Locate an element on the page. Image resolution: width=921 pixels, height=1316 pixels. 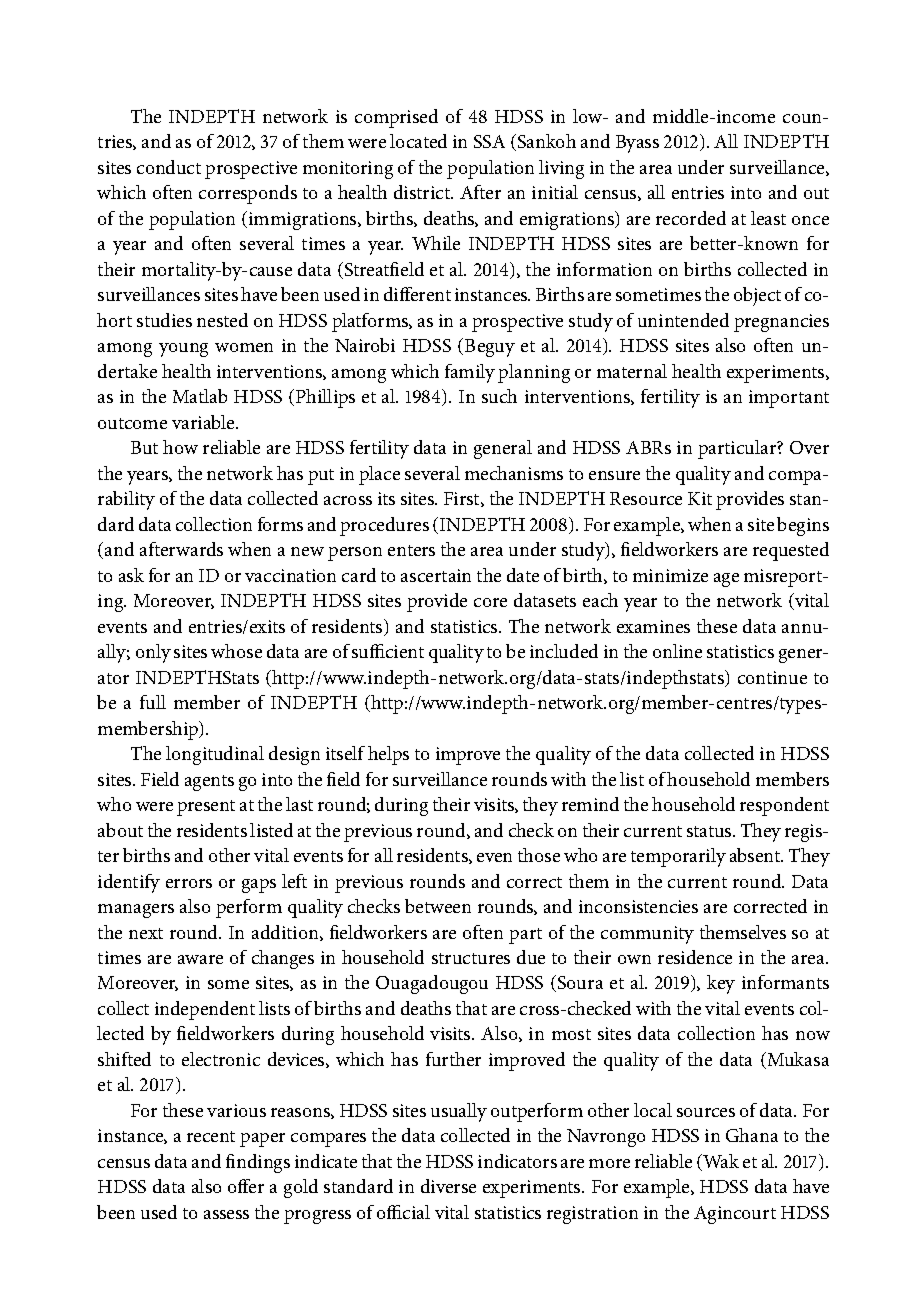
SSA is located at coordinates (489, 141).
